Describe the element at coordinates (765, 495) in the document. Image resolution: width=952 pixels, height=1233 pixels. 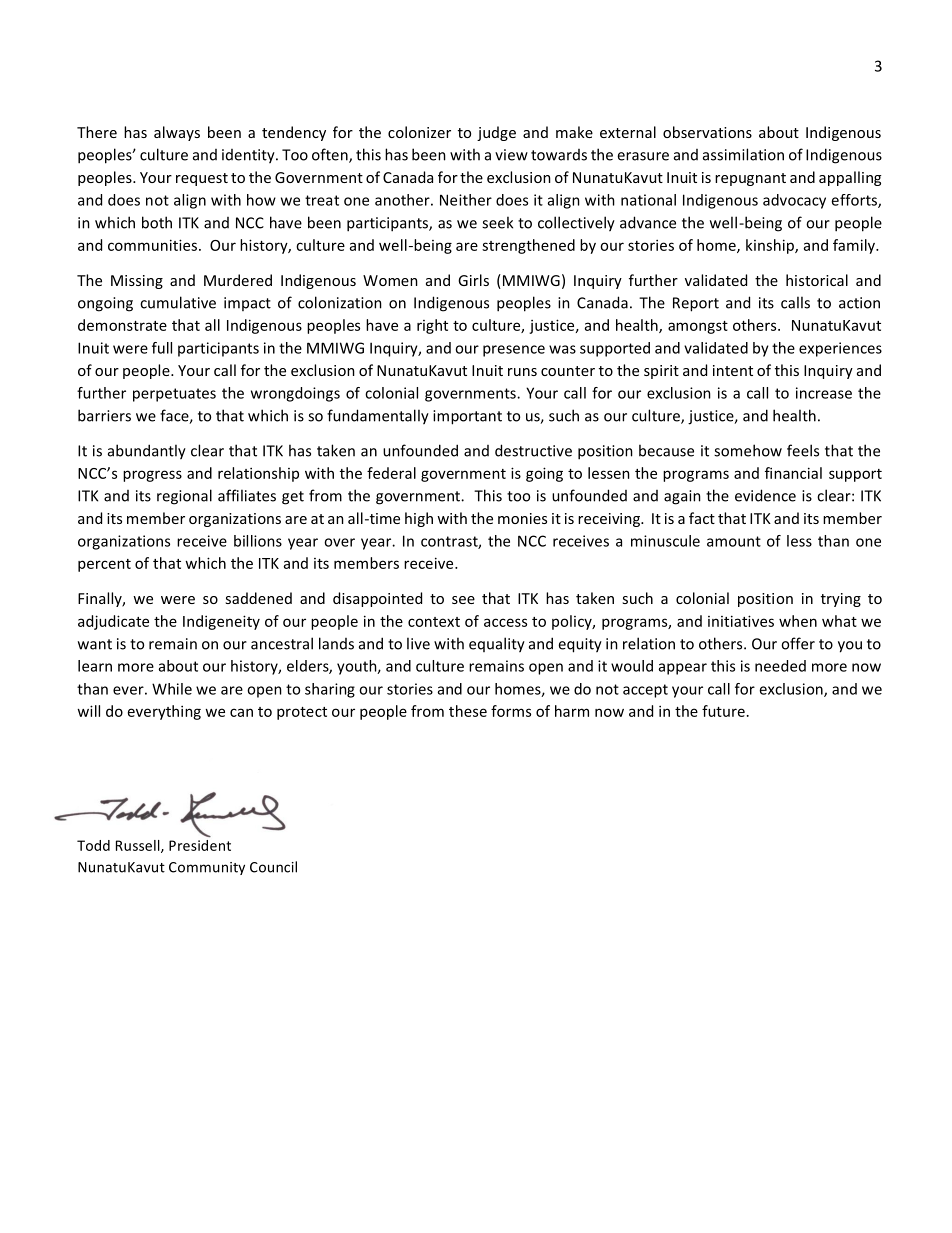
I see `evidence` at that location.
